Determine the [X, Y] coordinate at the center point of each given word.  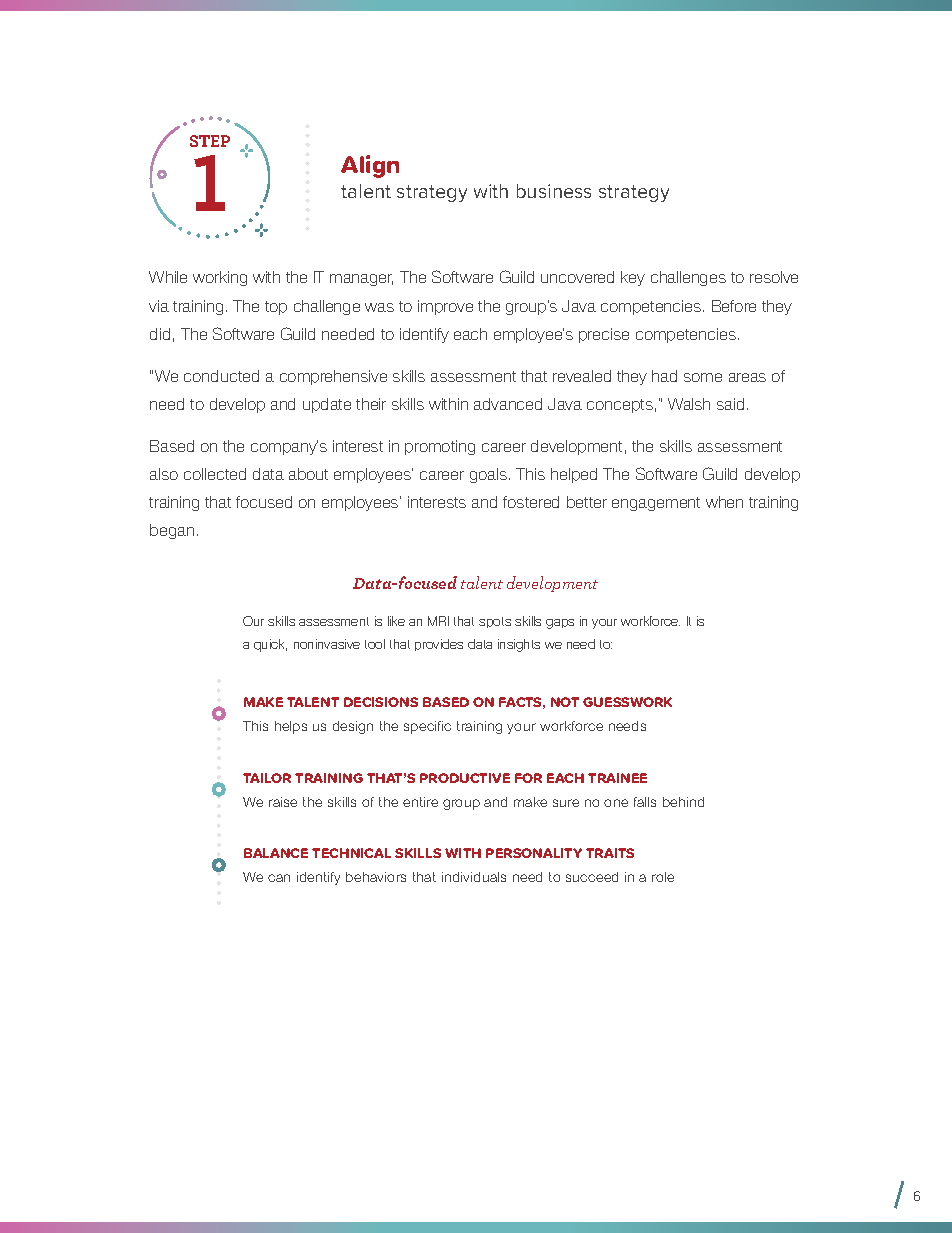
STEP [210, 141]
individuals [474, 877]
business [554, 191]
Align [370, 166]
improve [445, 307]
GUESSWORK [627, 702]
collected [215, 474]
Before [734, 306]
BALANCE [276, 853]
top [276, 308]
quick [270, 645]
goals [488, 475]
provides [439, 645]
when [724, 502]
